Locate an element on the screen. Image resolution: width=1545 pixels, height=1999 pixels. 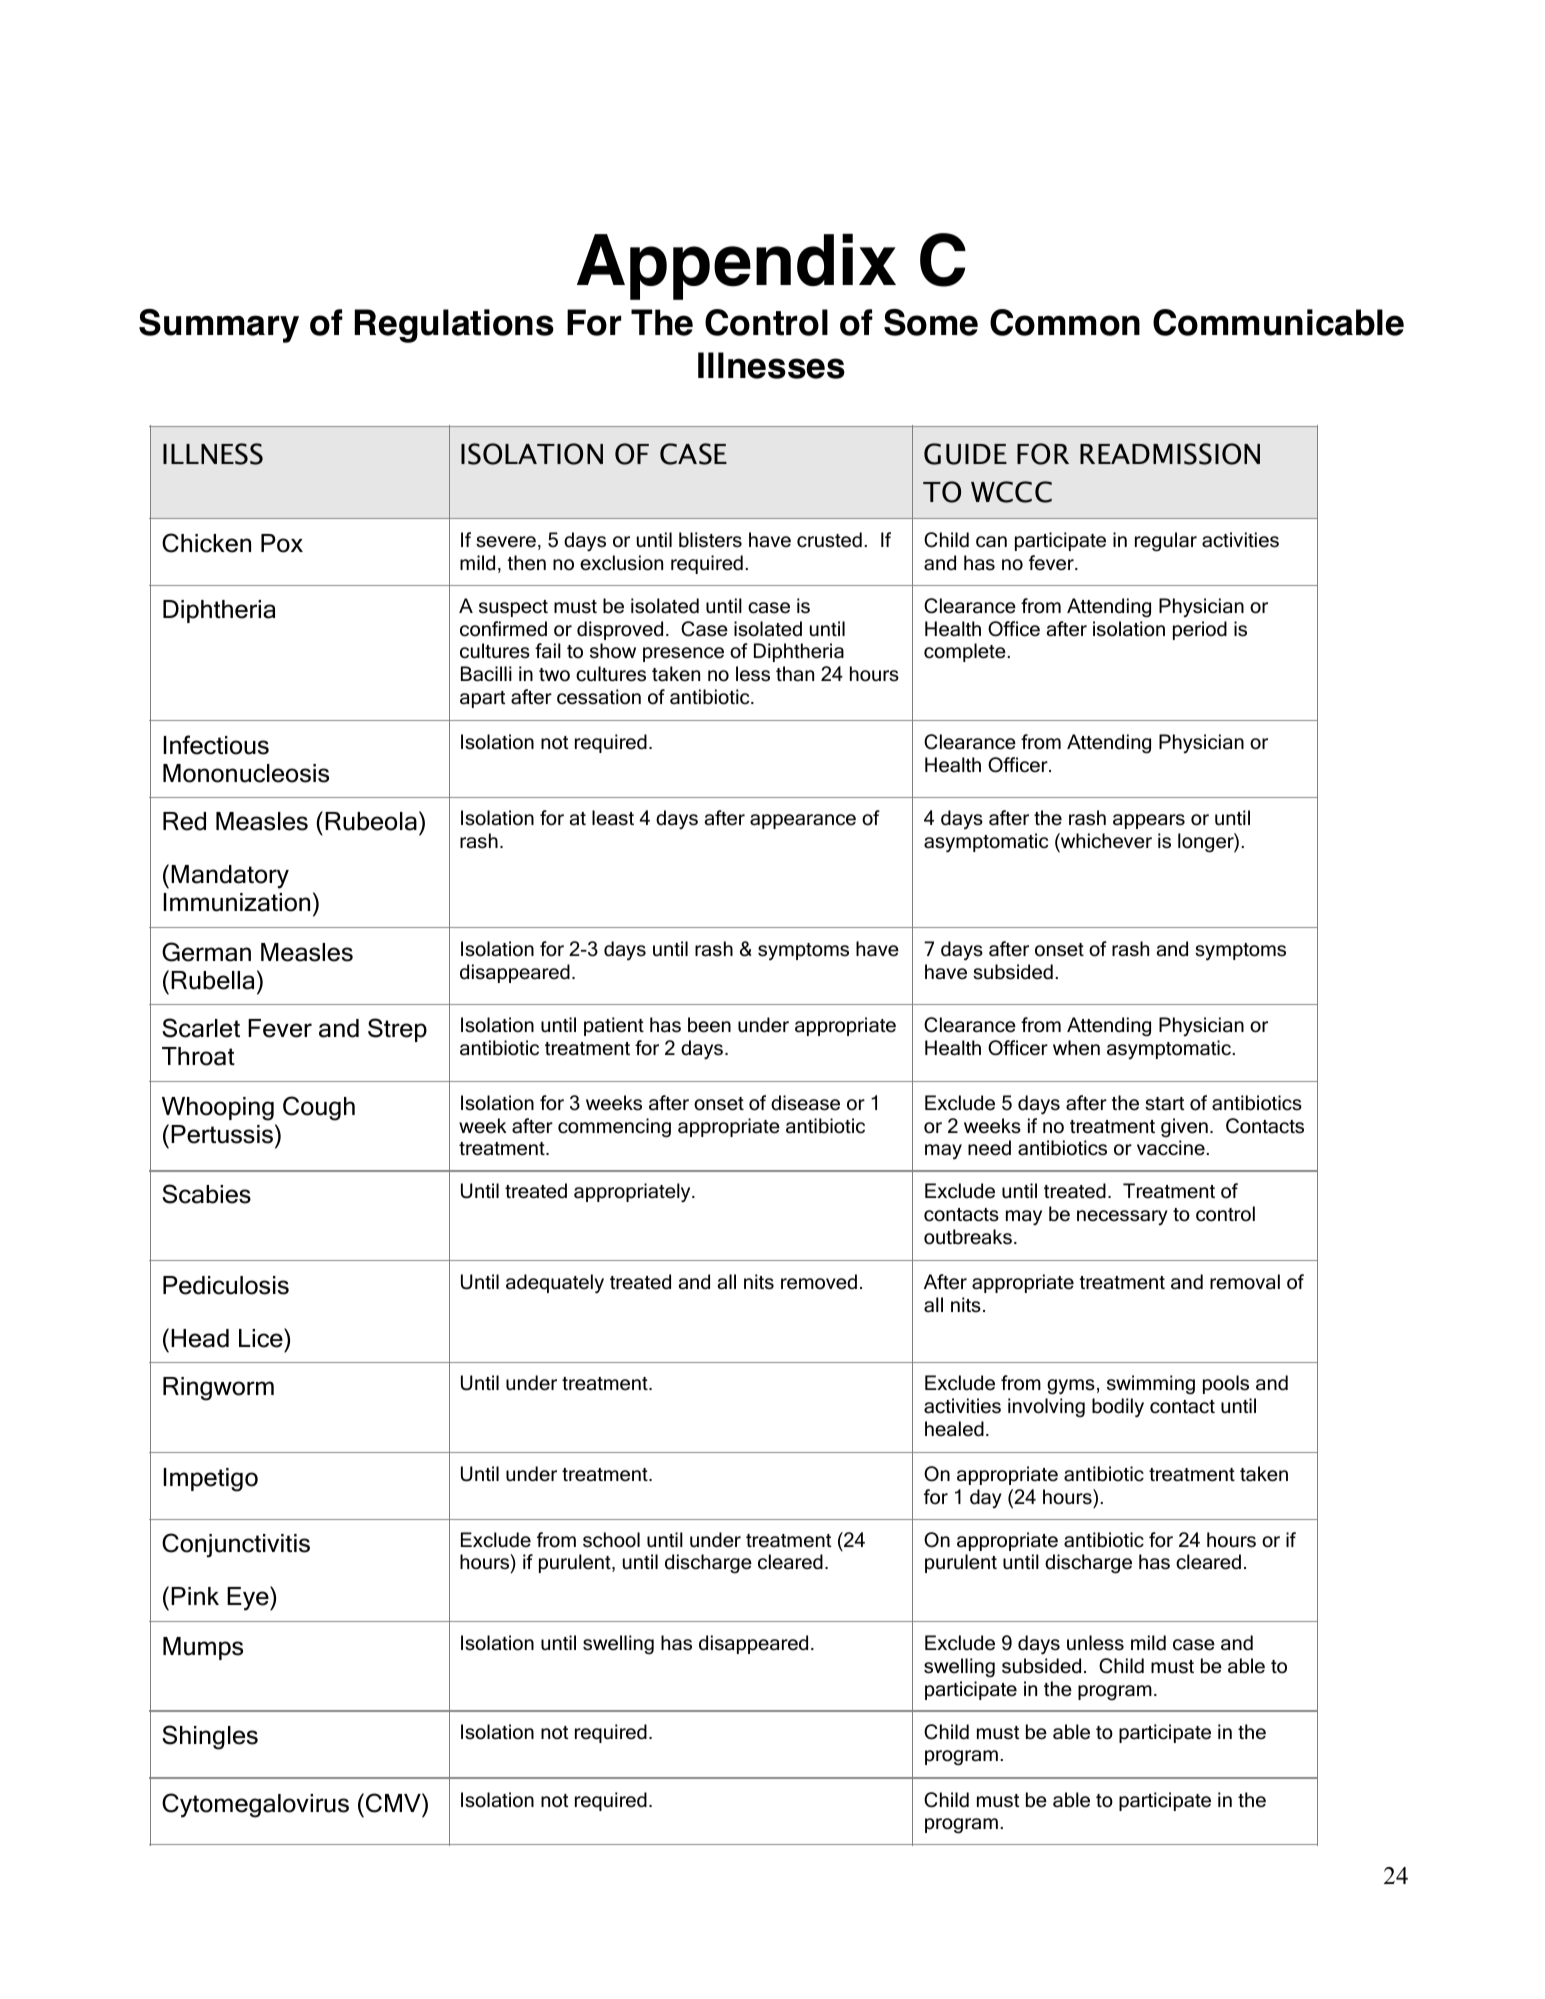
been is located at coordinates (709, 1025).
